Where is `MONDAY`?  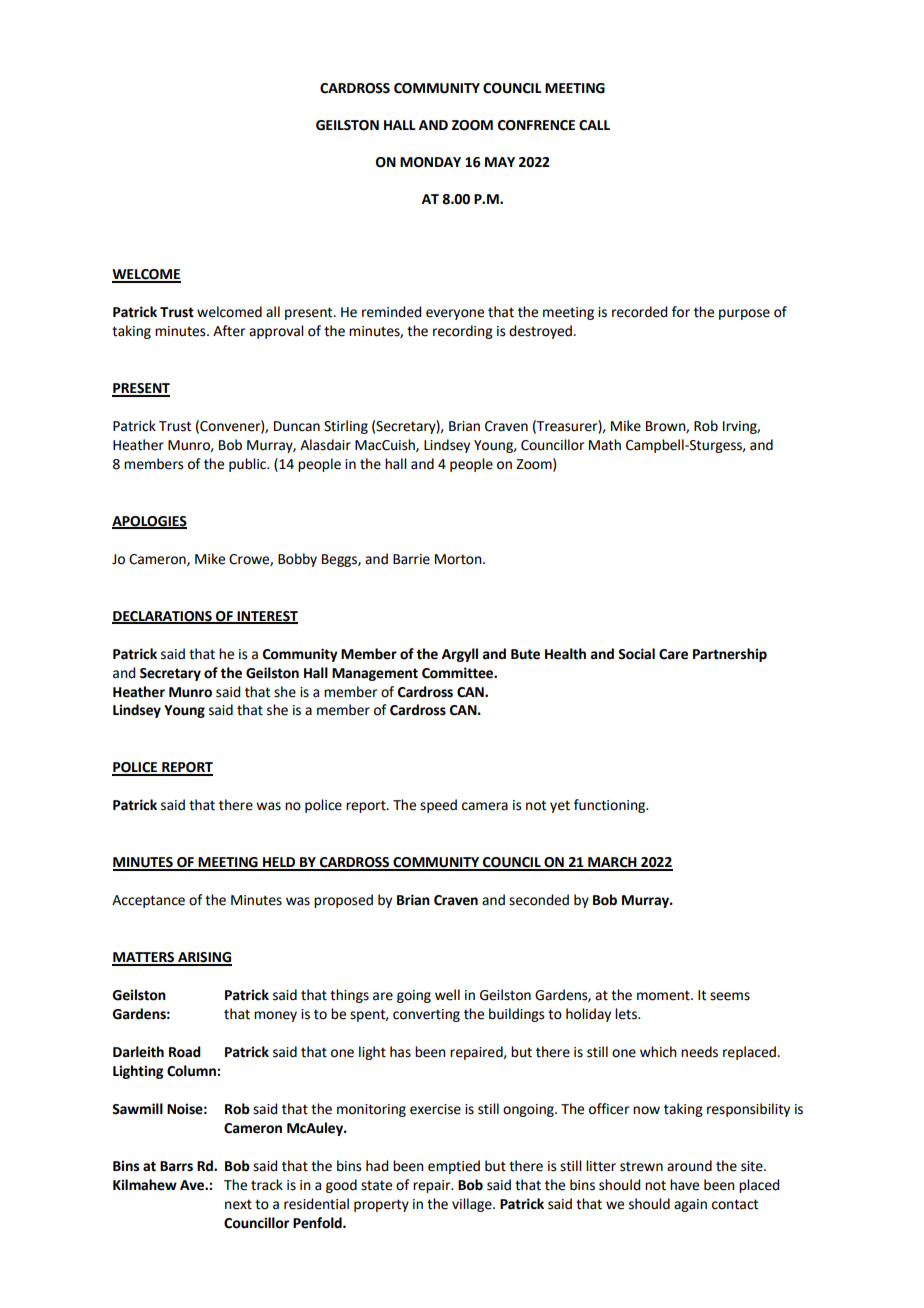 MONDAY is located at coordinates (430, 162).
